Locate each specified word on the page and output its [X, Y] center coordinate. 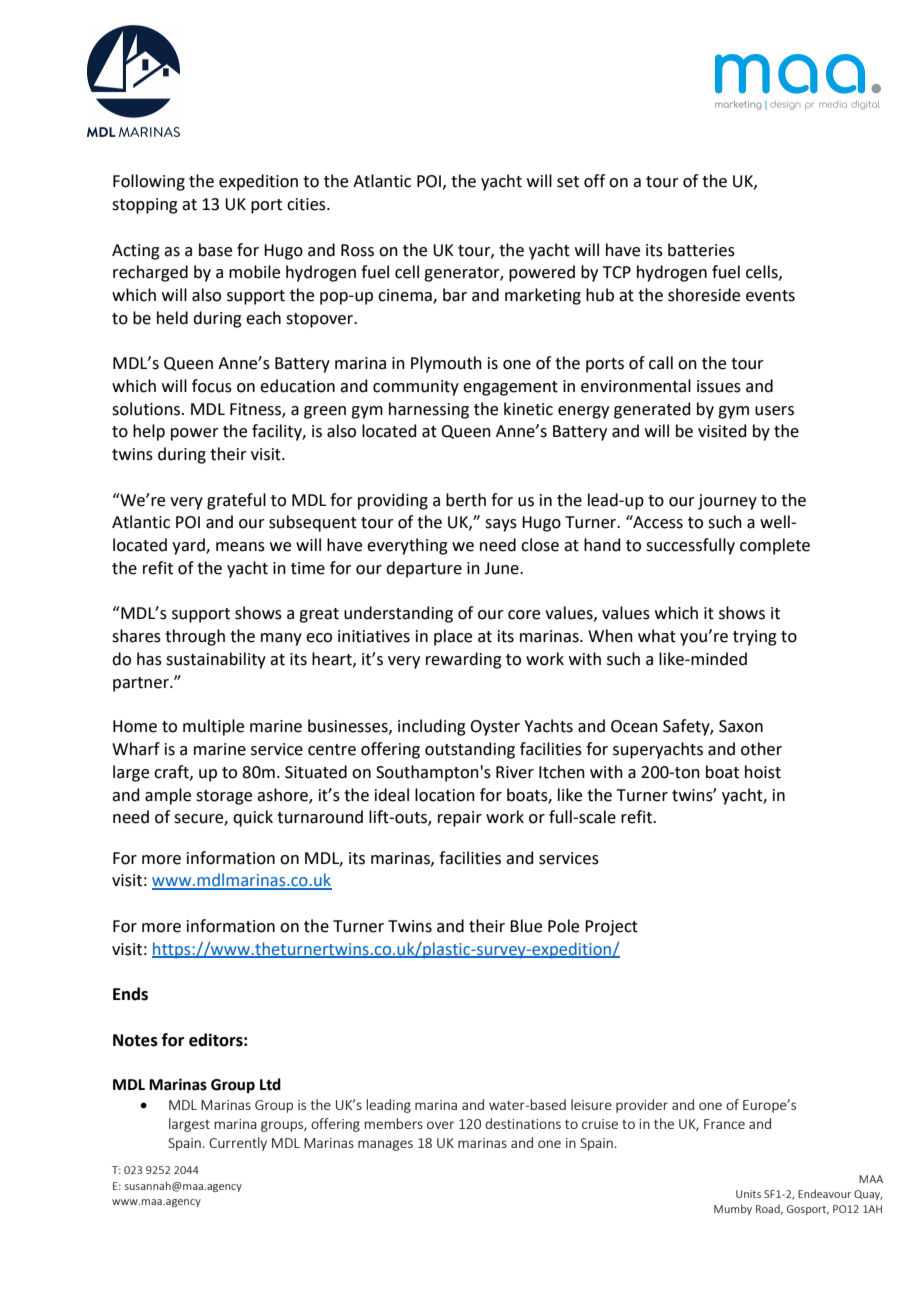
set [568, 182]
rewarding [464, 660]
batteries [701, 250]
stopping [145, 206]
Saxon [741, 726]
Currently [238, 1144]
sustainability [216, 660]
